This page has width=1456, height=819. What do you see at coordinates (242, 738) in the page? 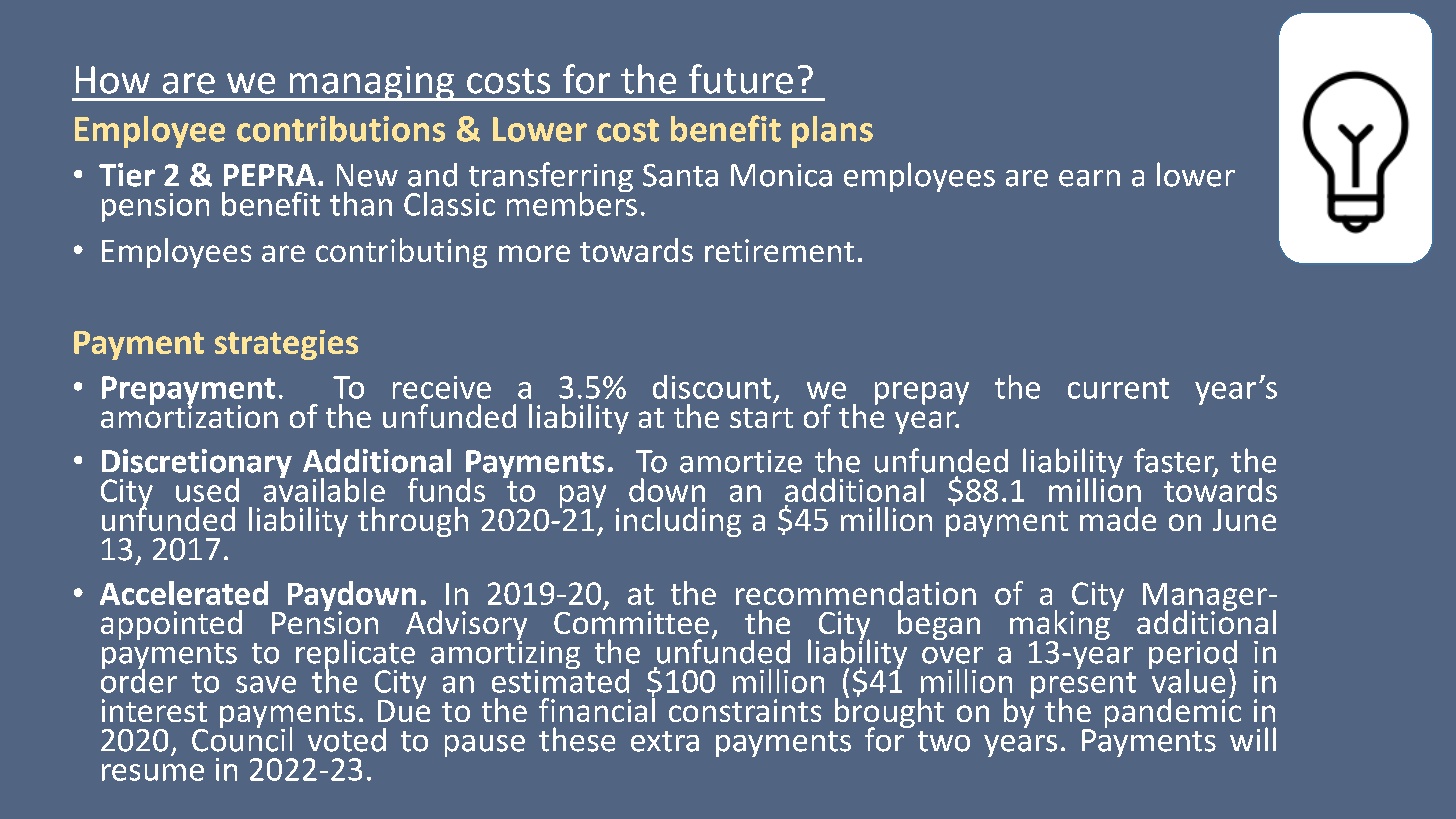
I see `Council` at bounding box center [242, 738].
